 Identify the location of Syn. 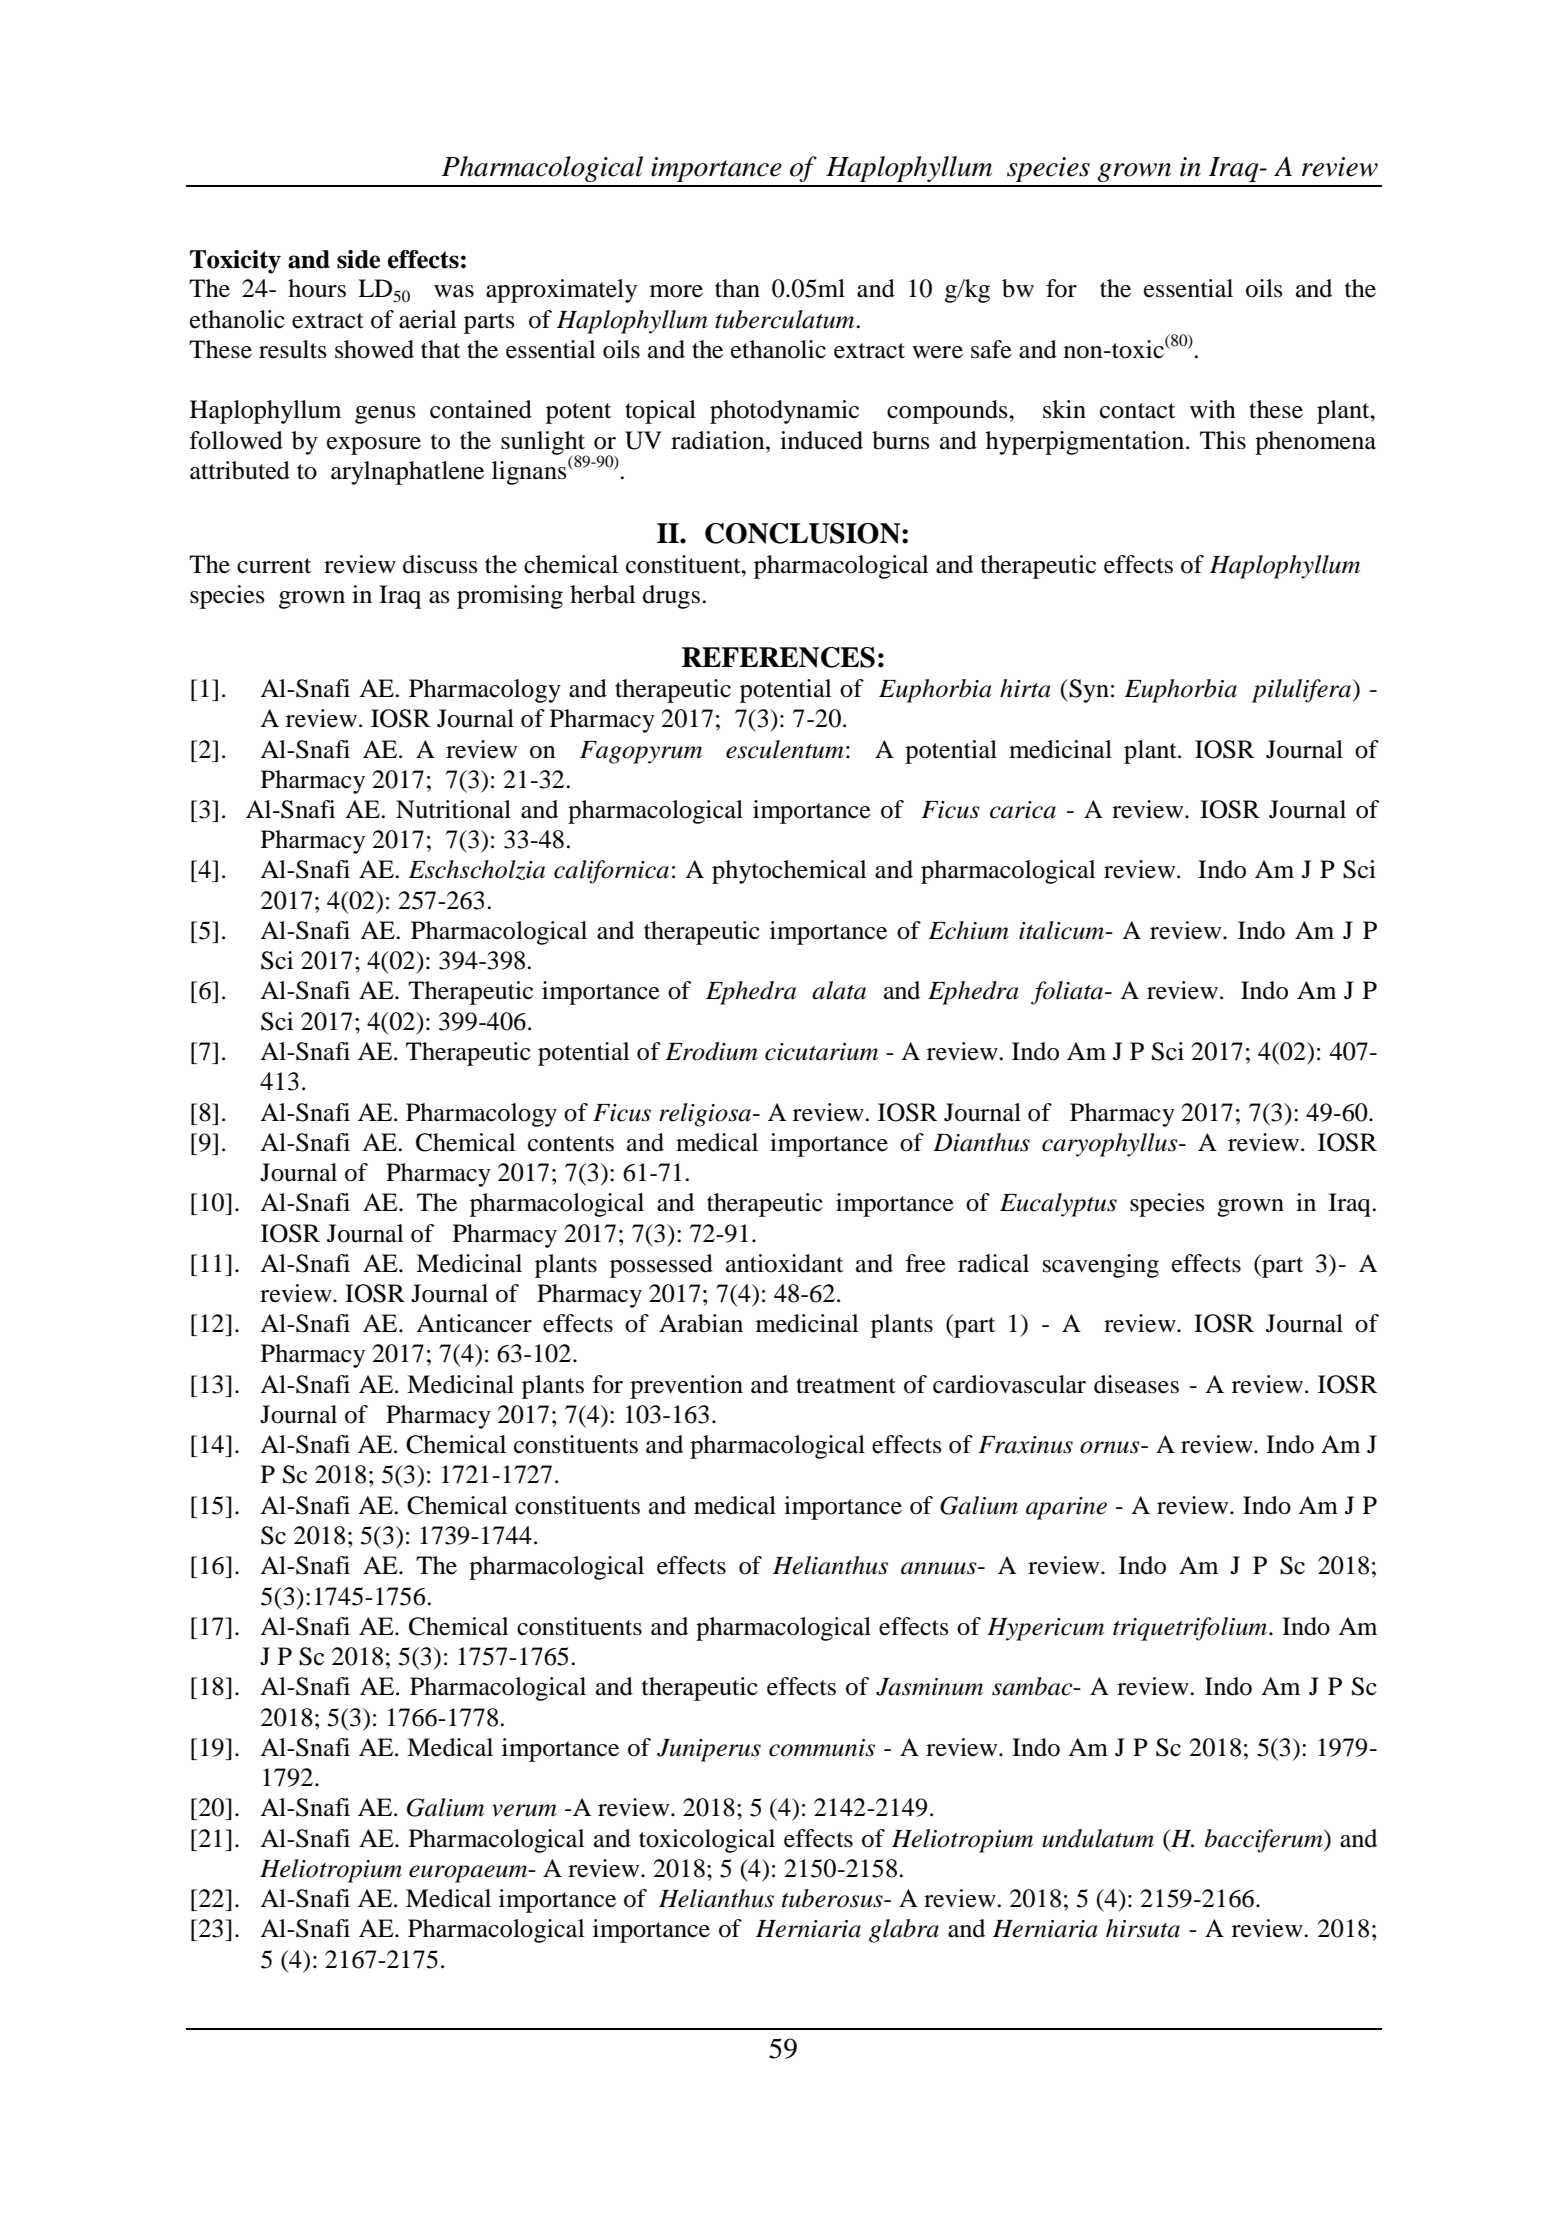
(1088, 691).
